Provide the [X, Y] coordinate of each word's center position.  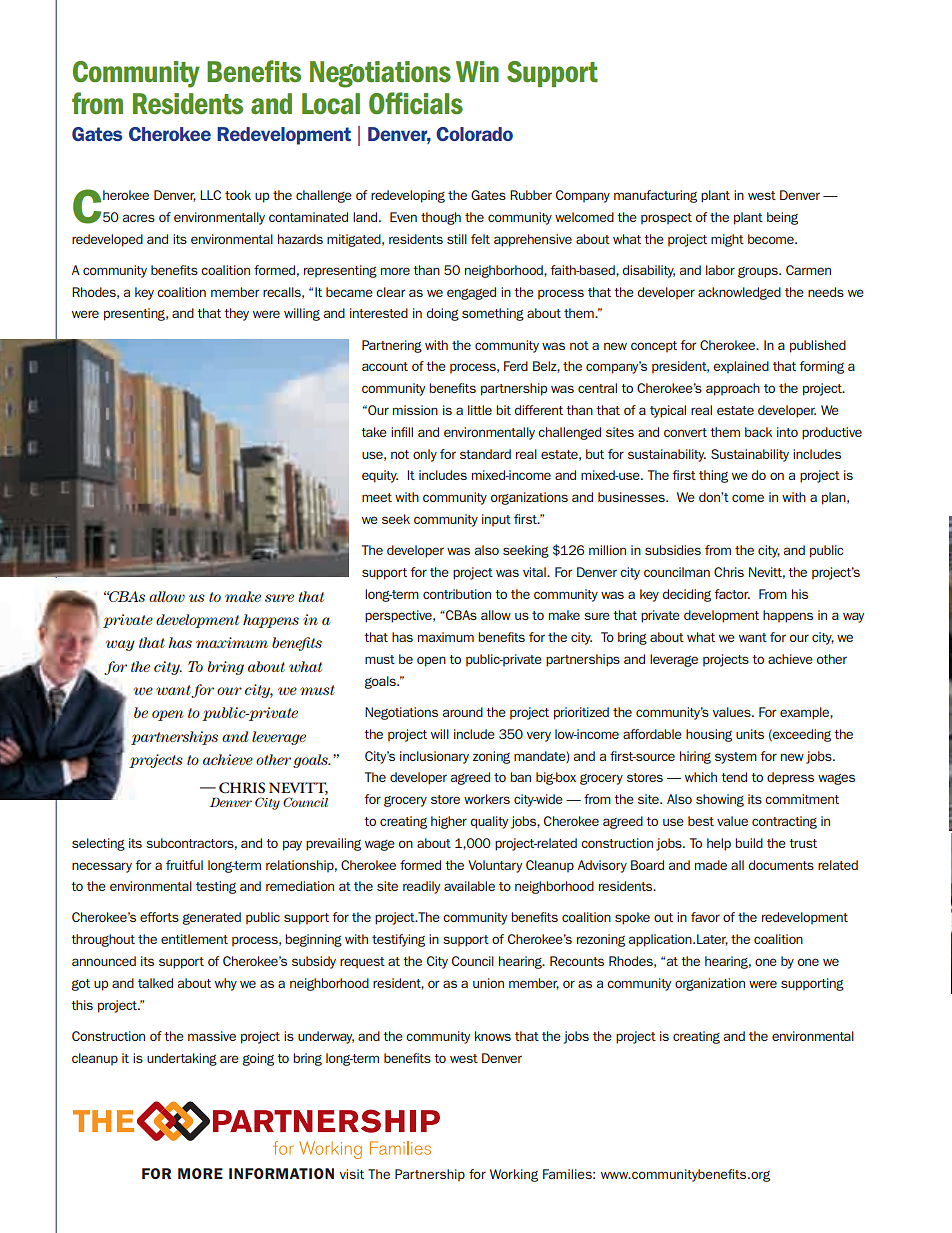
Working [514, 1175]
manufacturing [655, 196]
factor [732, 594]
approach [733, 389]
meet [377, 497]
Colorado [474, 134]
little [480, 410]
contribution [457, 594]
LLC [210, 195]
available [469, 886]
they [236, 314]
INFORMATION [281, 1173]
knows [493, 1036]
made [711, 865]
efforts [159, 917]
